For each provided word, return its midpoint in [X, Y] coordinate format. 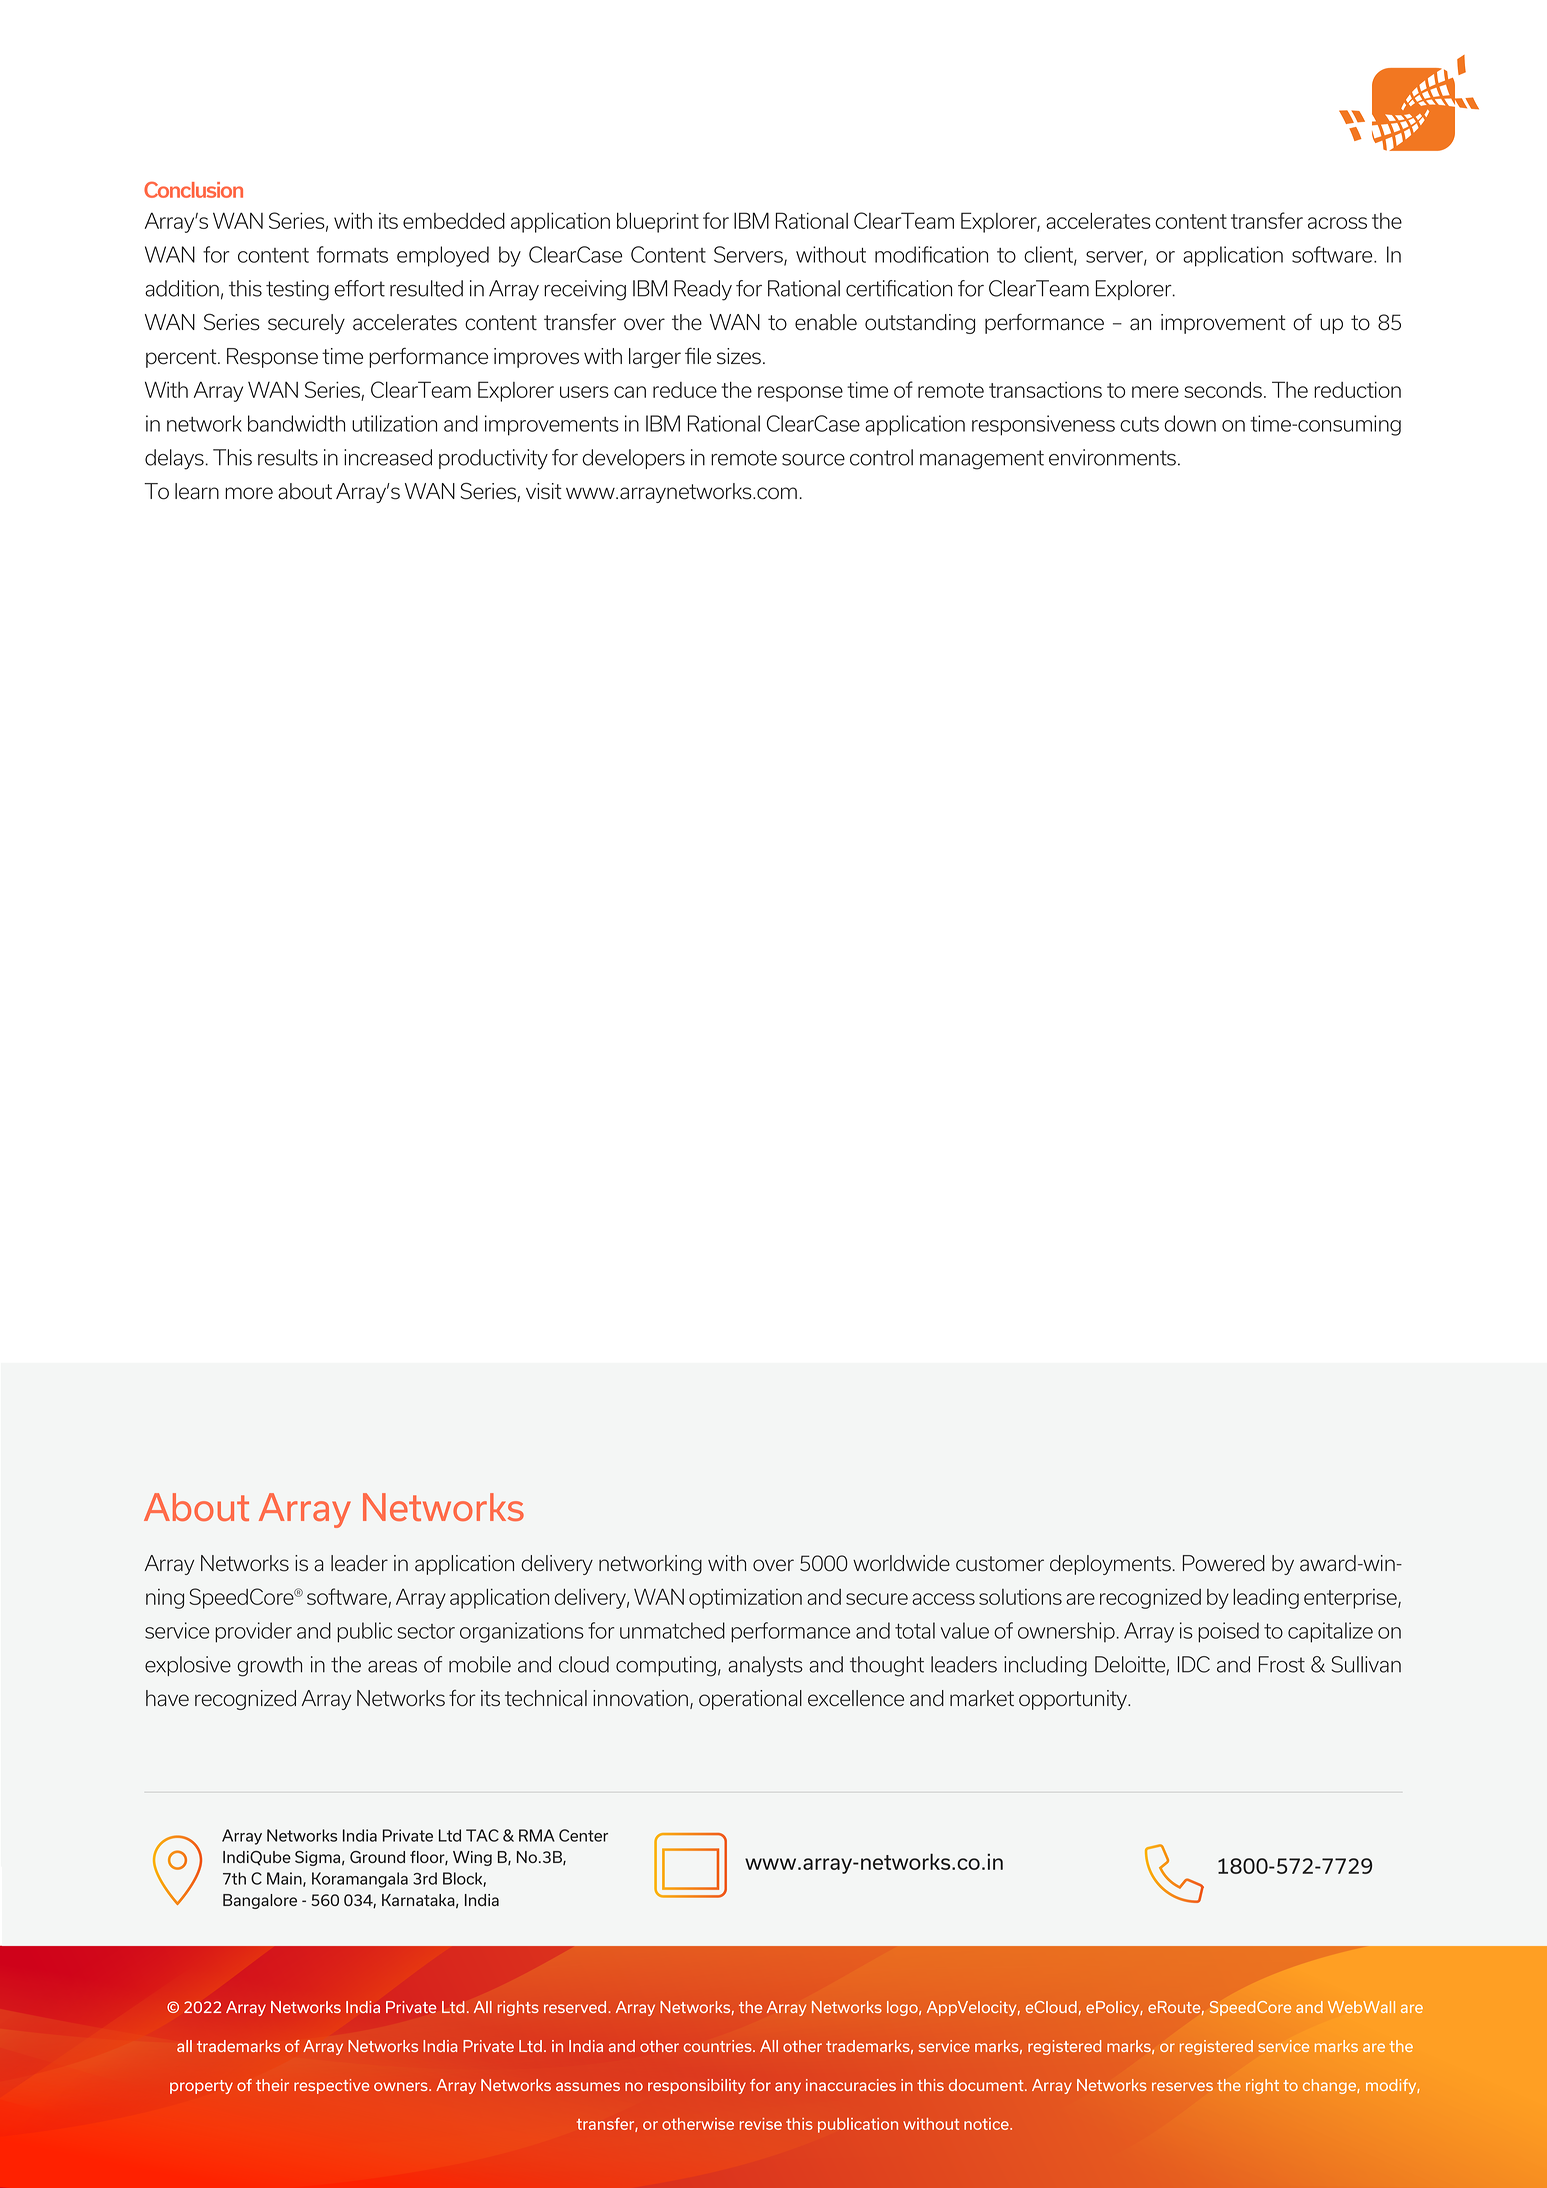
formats [352, 254]
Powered [1224, 1563]
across [1337, 223]
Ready [703, 290]
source [813, 460]
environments [1112, 457]
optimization [745, 1599]
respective [331, 2086]
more [249, 493]
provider [253, 1632]
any [788, 2088]
